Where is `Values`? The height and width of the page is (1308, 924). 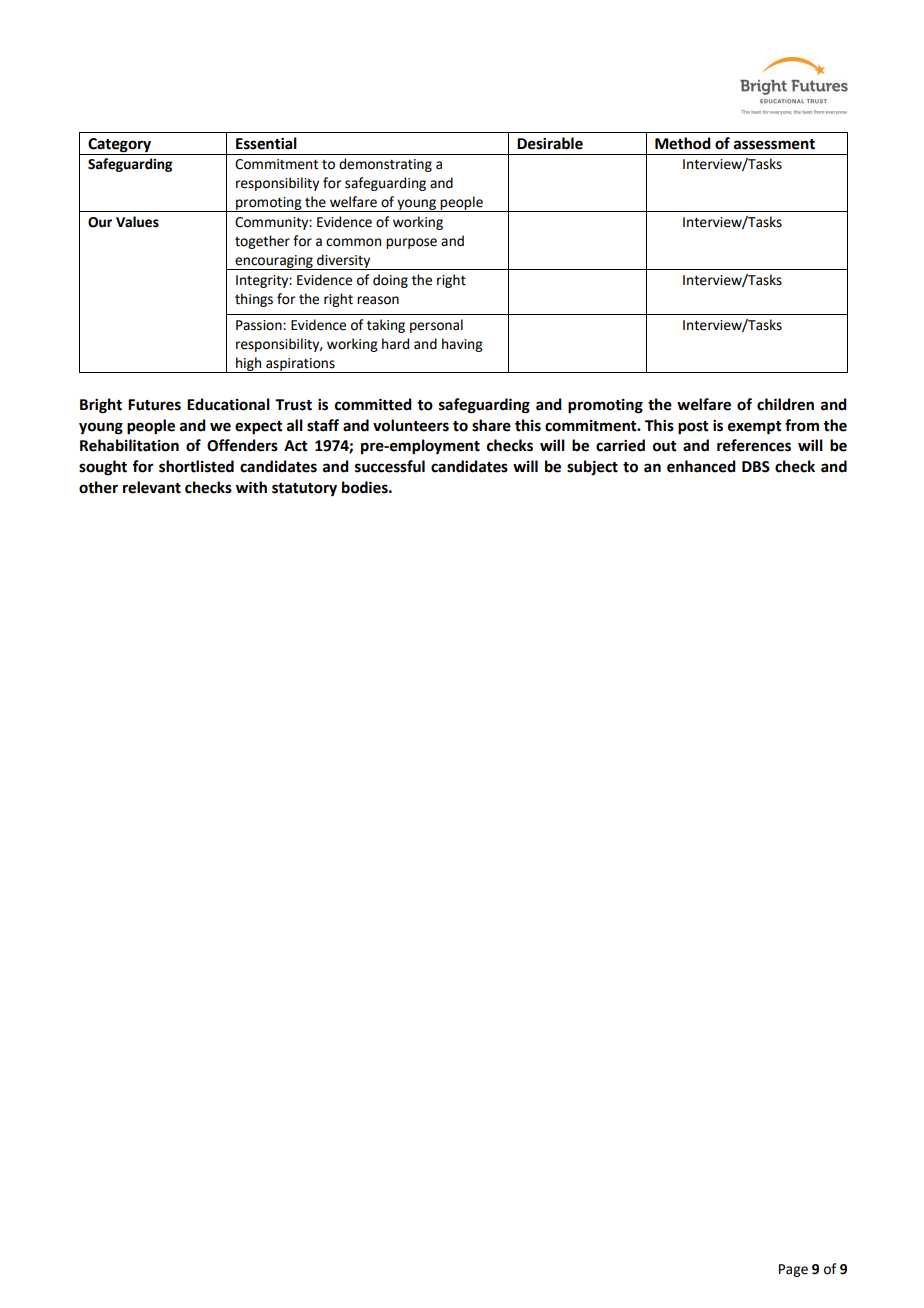 Values is located at coordinates (137, 222).
